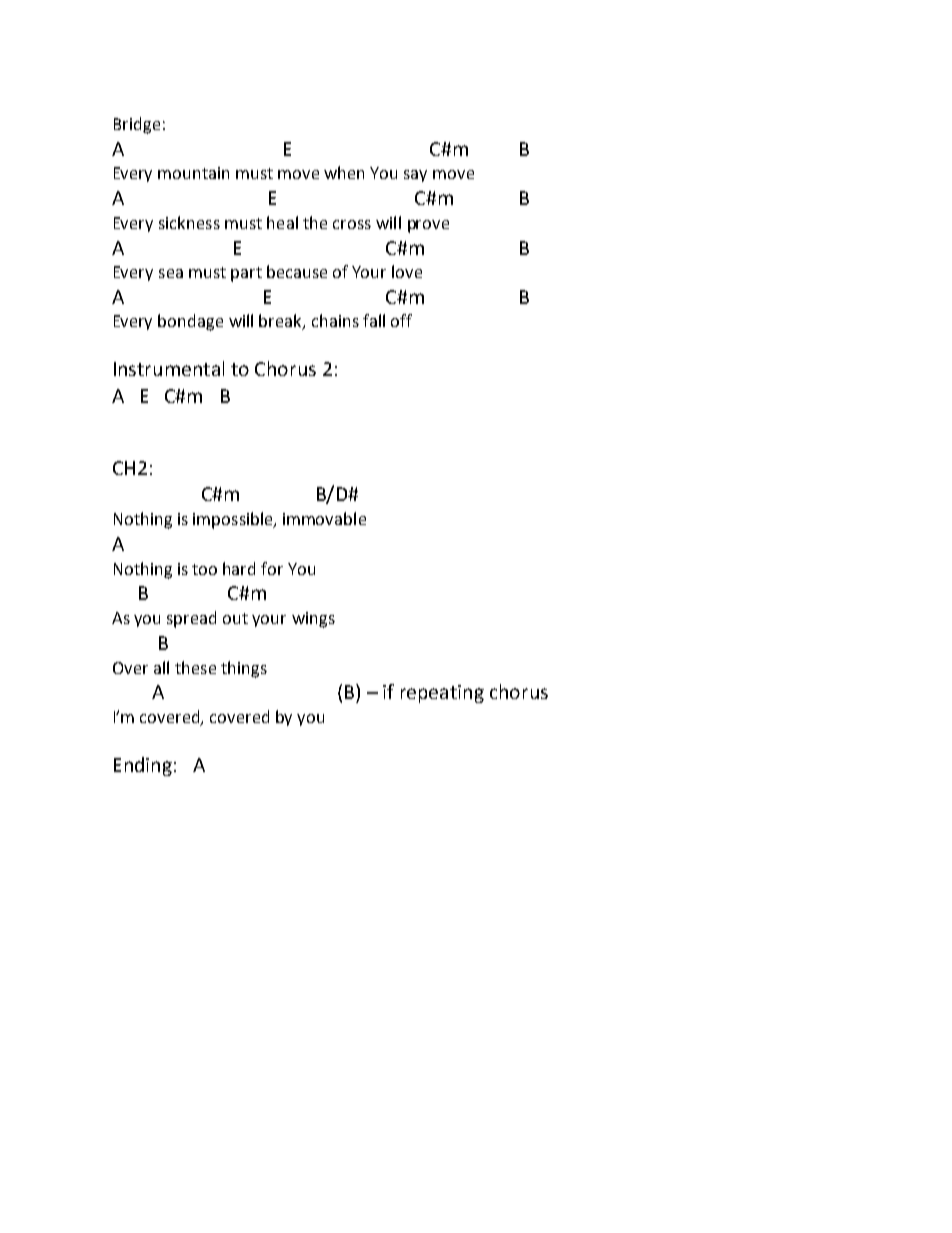 This image has width=952, height=1233. Describe the element at coordinates (415, 176) in the image. I see `say` at that location.
